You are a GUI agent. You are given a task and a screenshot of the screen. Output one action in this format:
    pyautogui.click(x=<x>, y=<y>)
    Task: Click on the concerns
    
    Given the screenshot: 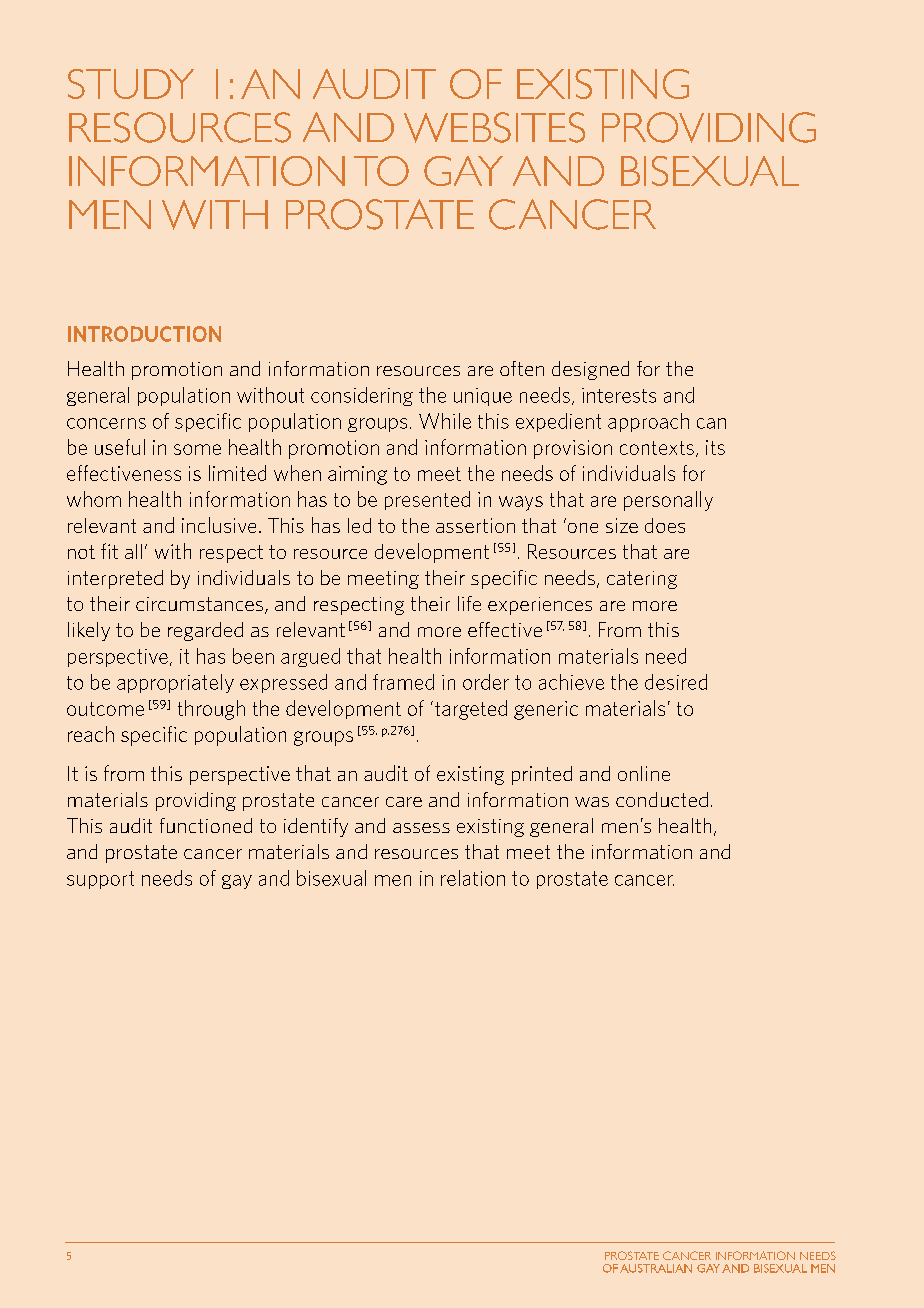 What is the action you would take?
    pyautogui.click(x=106, y=423)
